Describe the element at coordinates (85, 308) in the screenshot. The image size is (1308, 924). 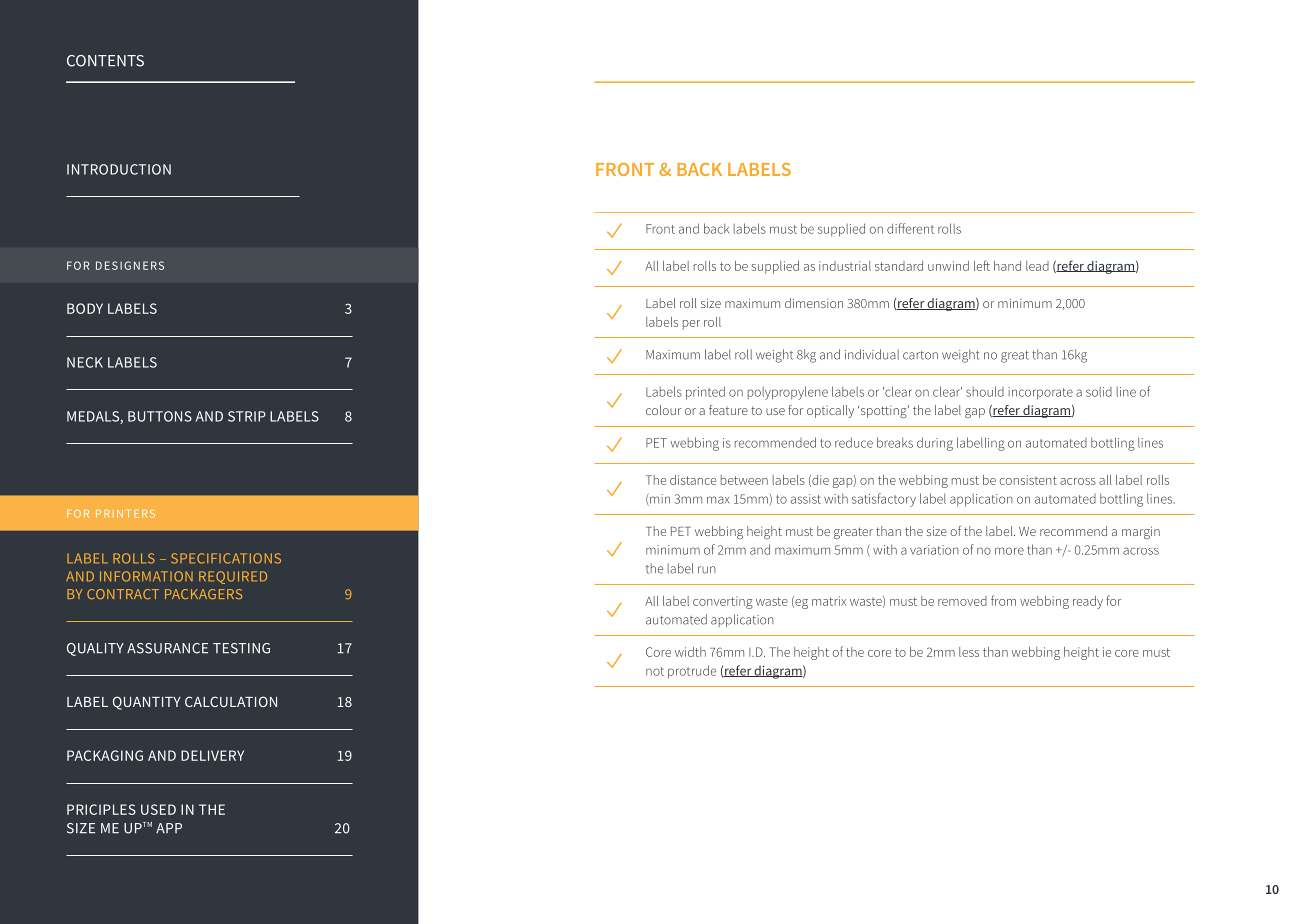
I see `BODY` at that location.
